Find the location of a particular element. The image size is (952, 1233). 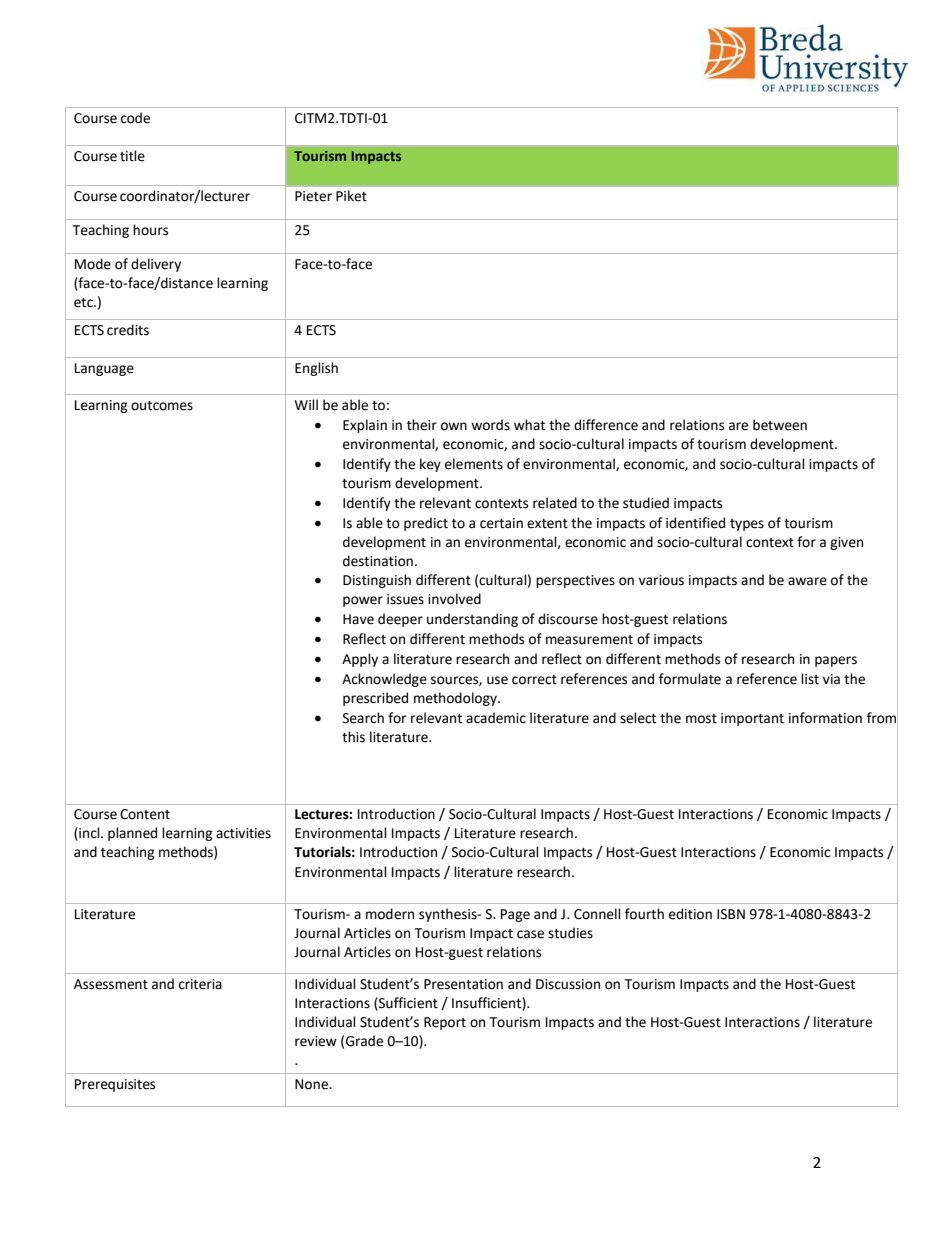

types is located at coordinates (747, 525).
